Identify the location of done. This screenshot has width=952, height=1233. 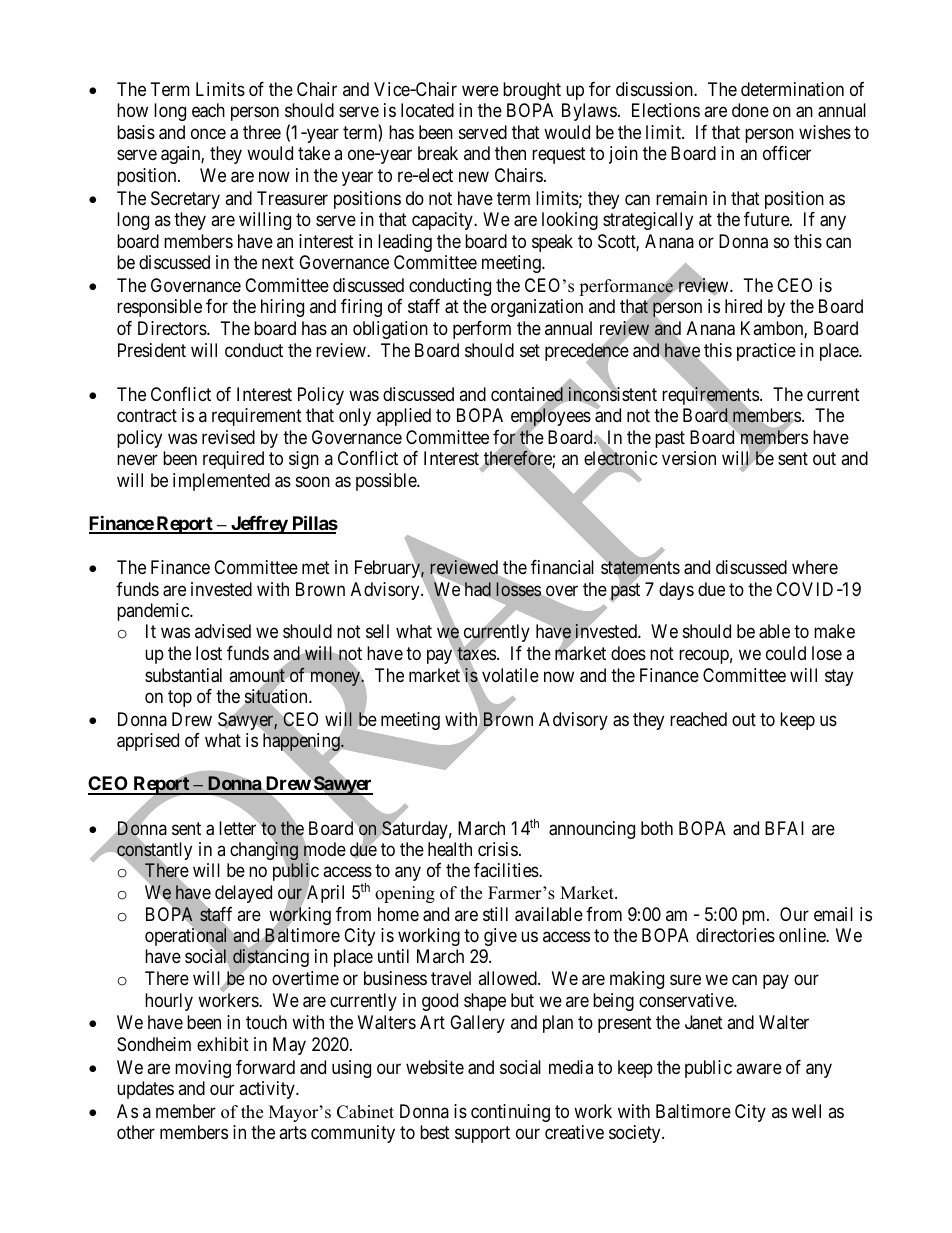
(750, 110).
